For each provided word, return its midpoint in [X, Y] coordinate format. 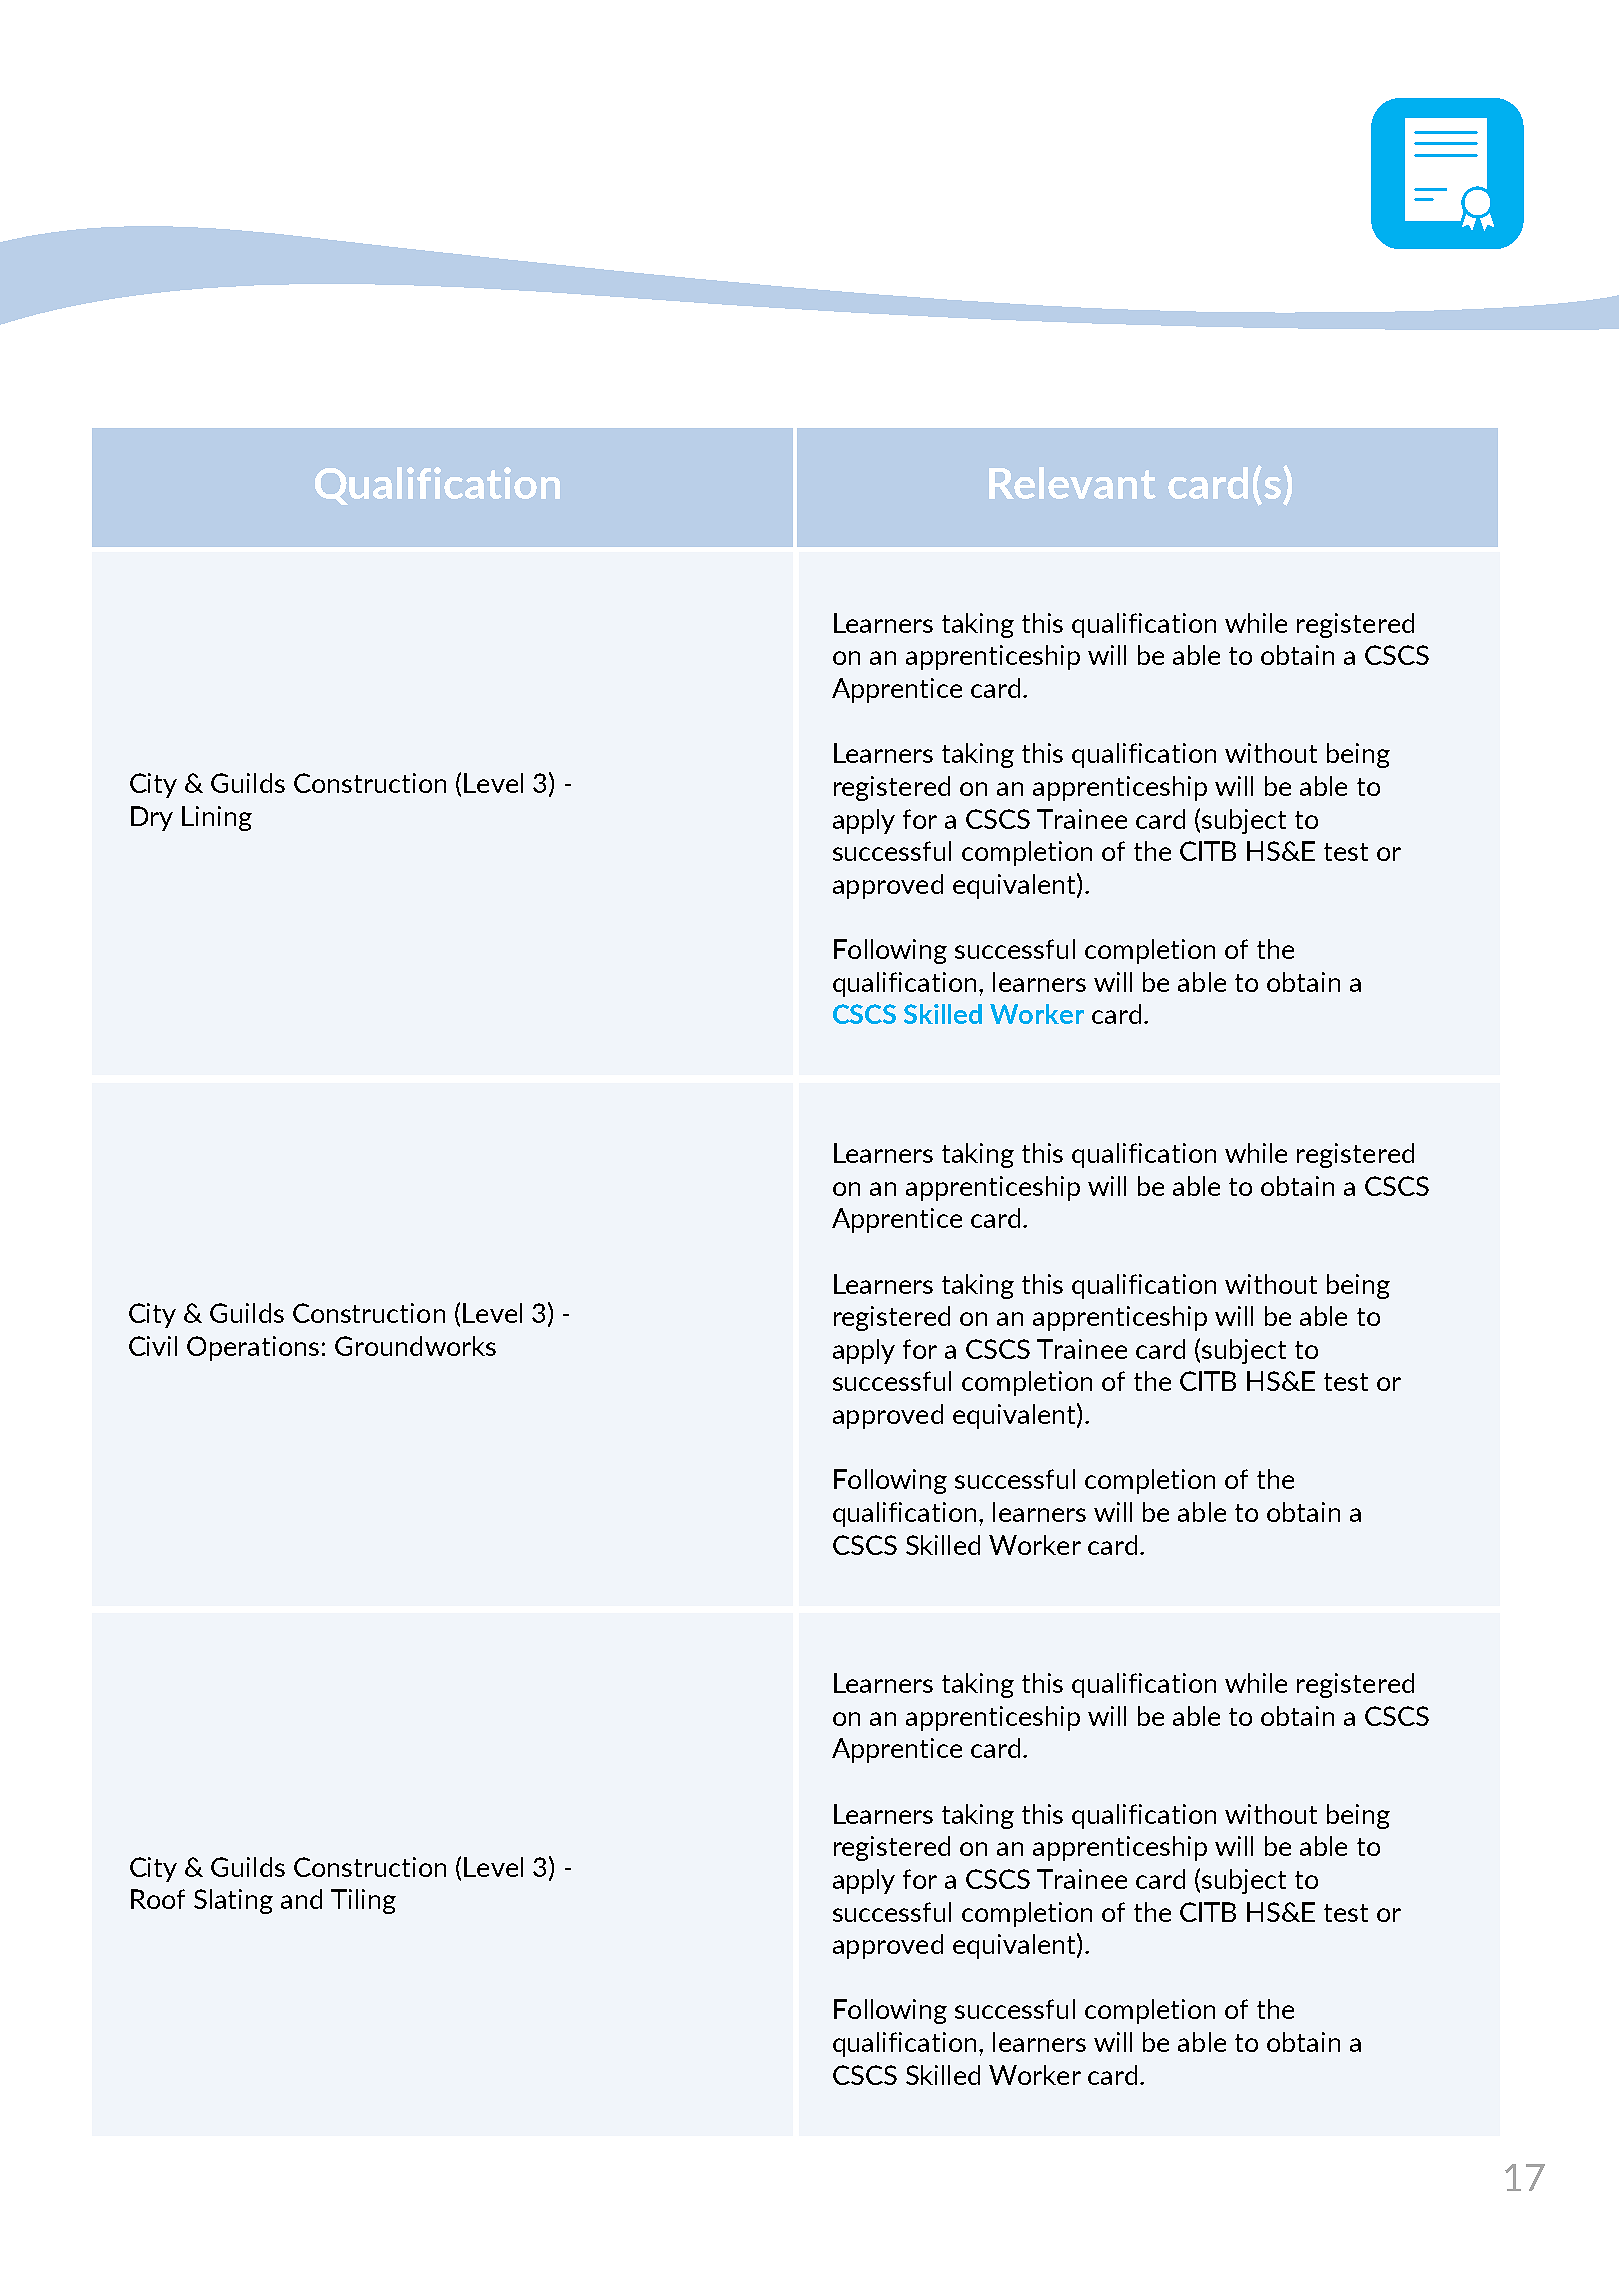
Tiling [363, 1901]
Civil [153, 1346]
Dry [152, 818]
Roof [158, 1899]
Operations [253, 1348]
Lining [217, 818]
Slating [233, 1901]
